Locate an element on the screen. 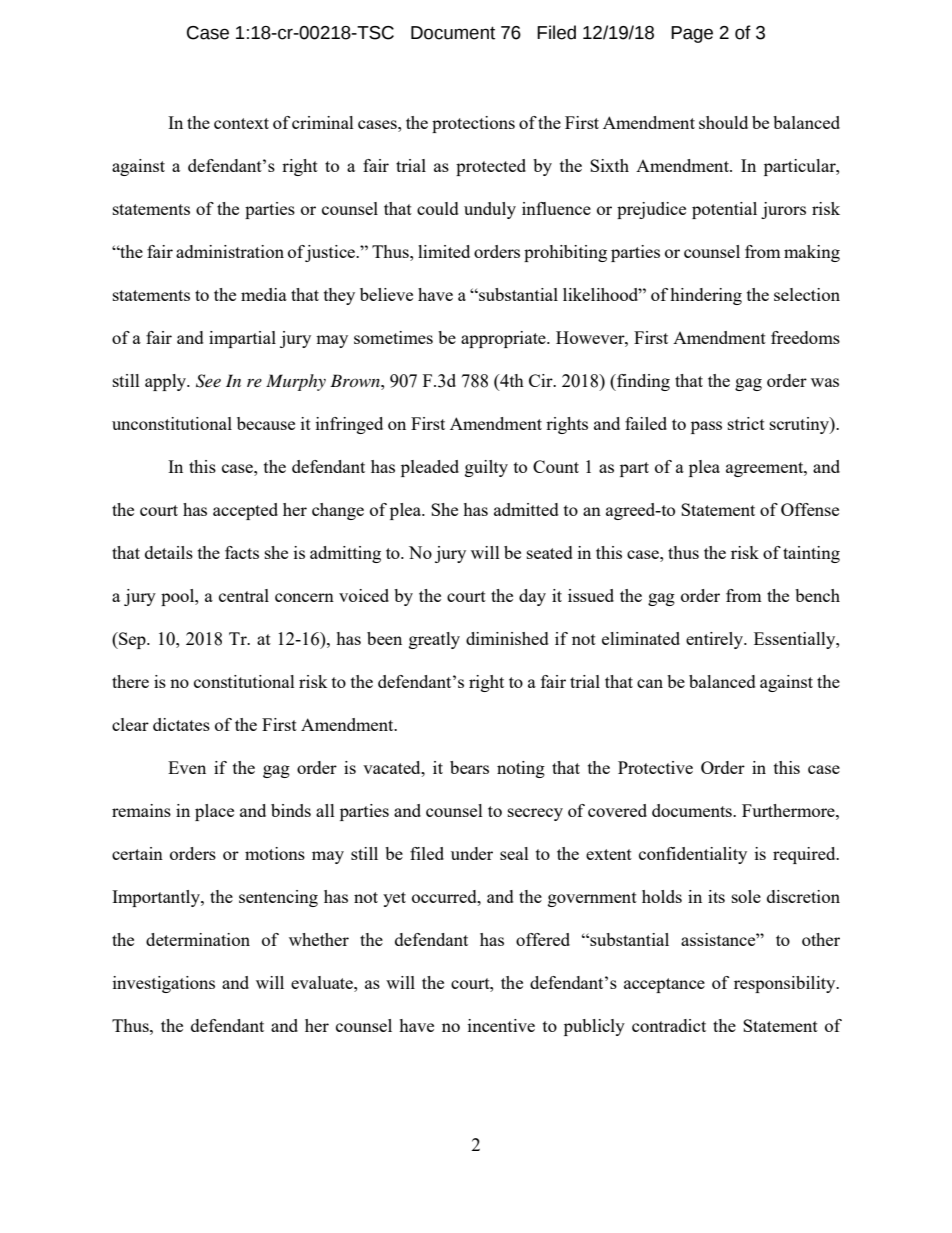 The width and height of the screenshot is (952, 1233). responsibility is located at coordinates (786, 984).
